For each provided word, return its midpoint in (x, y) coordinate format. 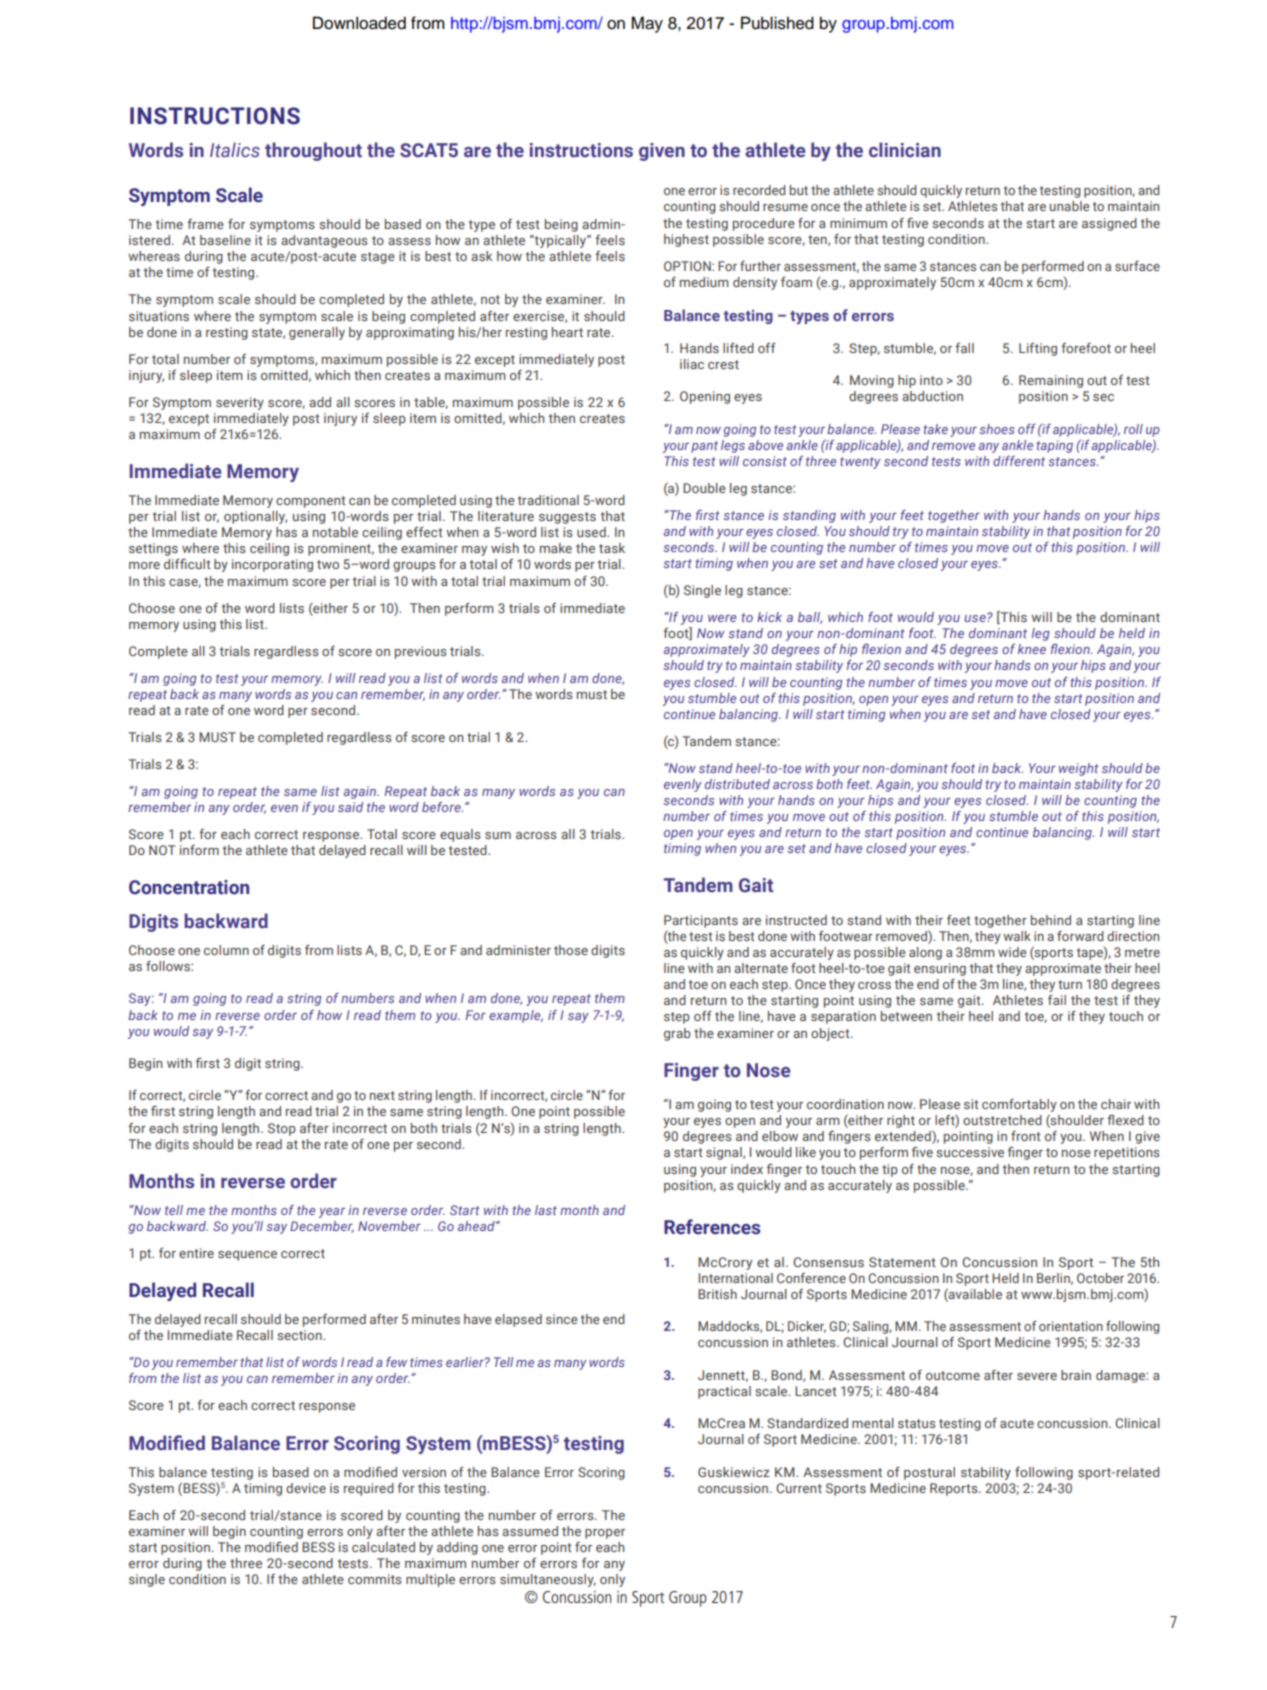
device (306, 1488)
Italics (235, 150)
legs (733, 446)
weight (1078, 769)
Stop (282, 1129)
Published (777, 23)
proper (605, 1534)
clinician (905, 150)
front (1026, 1136)
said (350, 807)
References (712, 1227)
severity (240, 403)
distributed (737, 784)
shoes (997, 429)
